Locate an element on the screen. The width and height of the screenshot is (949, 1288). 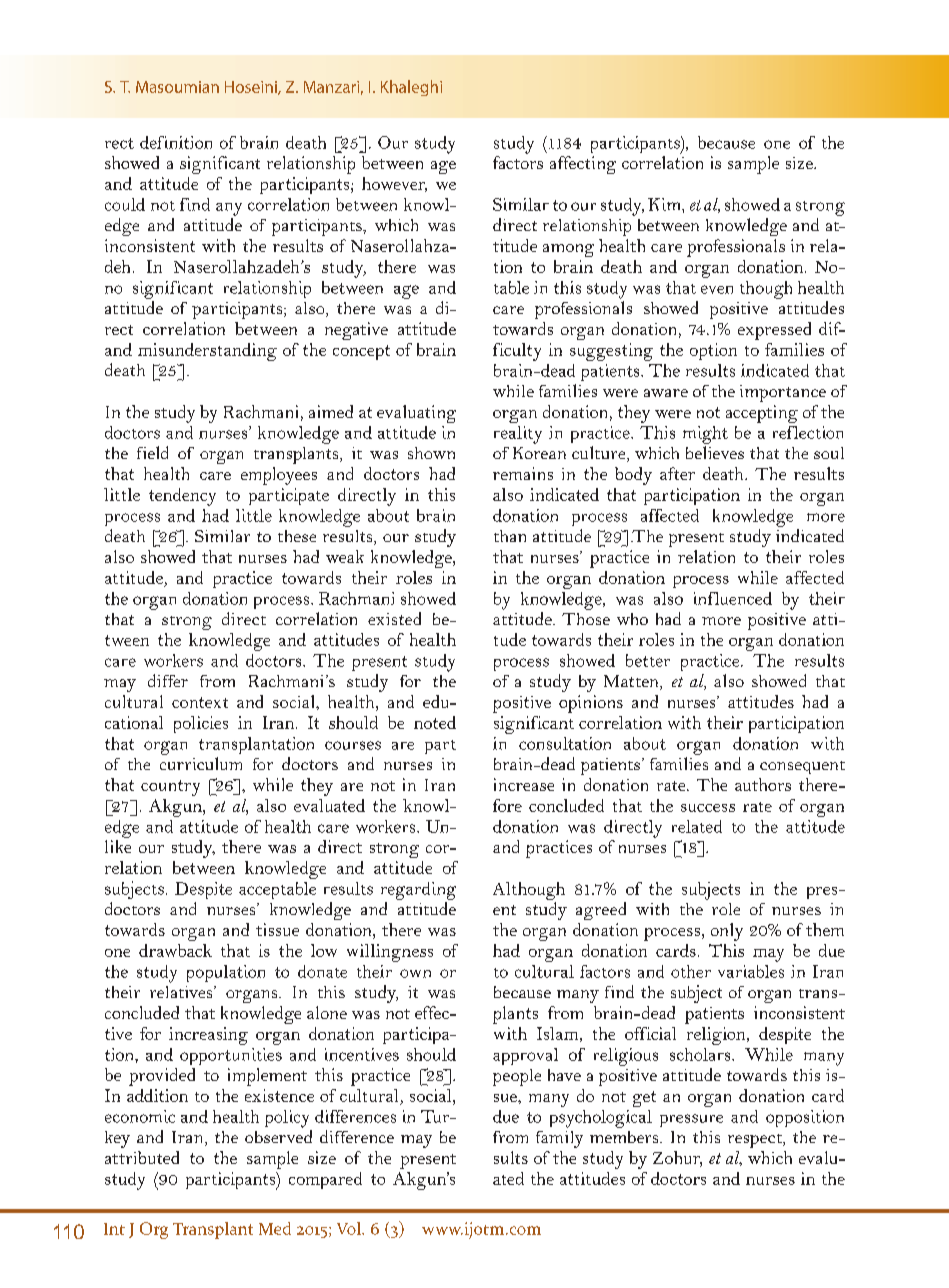
better is located at coordinates (648, 660).
